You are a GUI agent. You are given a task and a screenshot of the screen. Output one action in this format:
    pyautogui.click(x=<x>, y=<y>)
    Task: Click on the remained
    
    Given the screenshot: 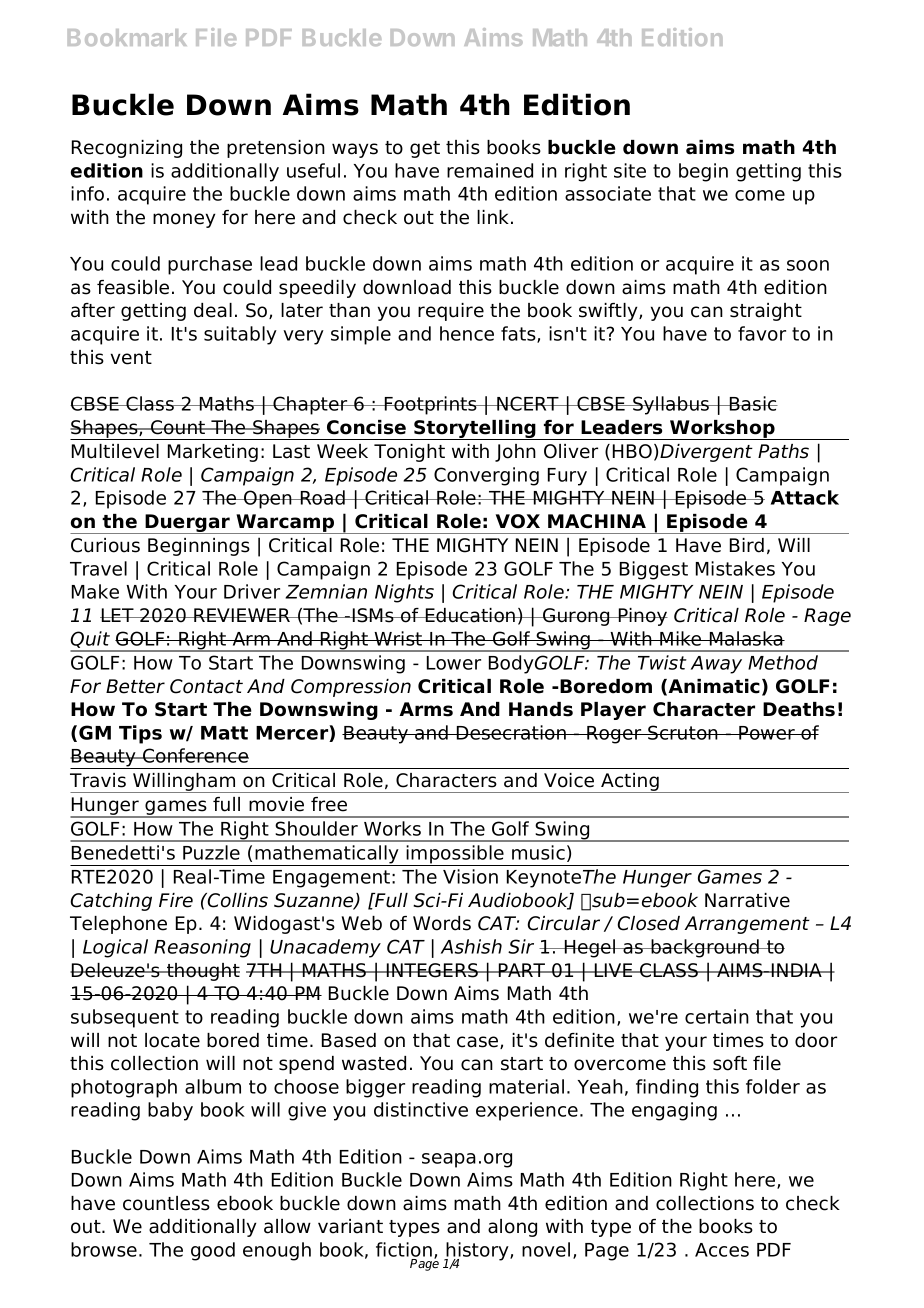 What is the action you would take?
    pyautogui.click(x=490, y=170)
